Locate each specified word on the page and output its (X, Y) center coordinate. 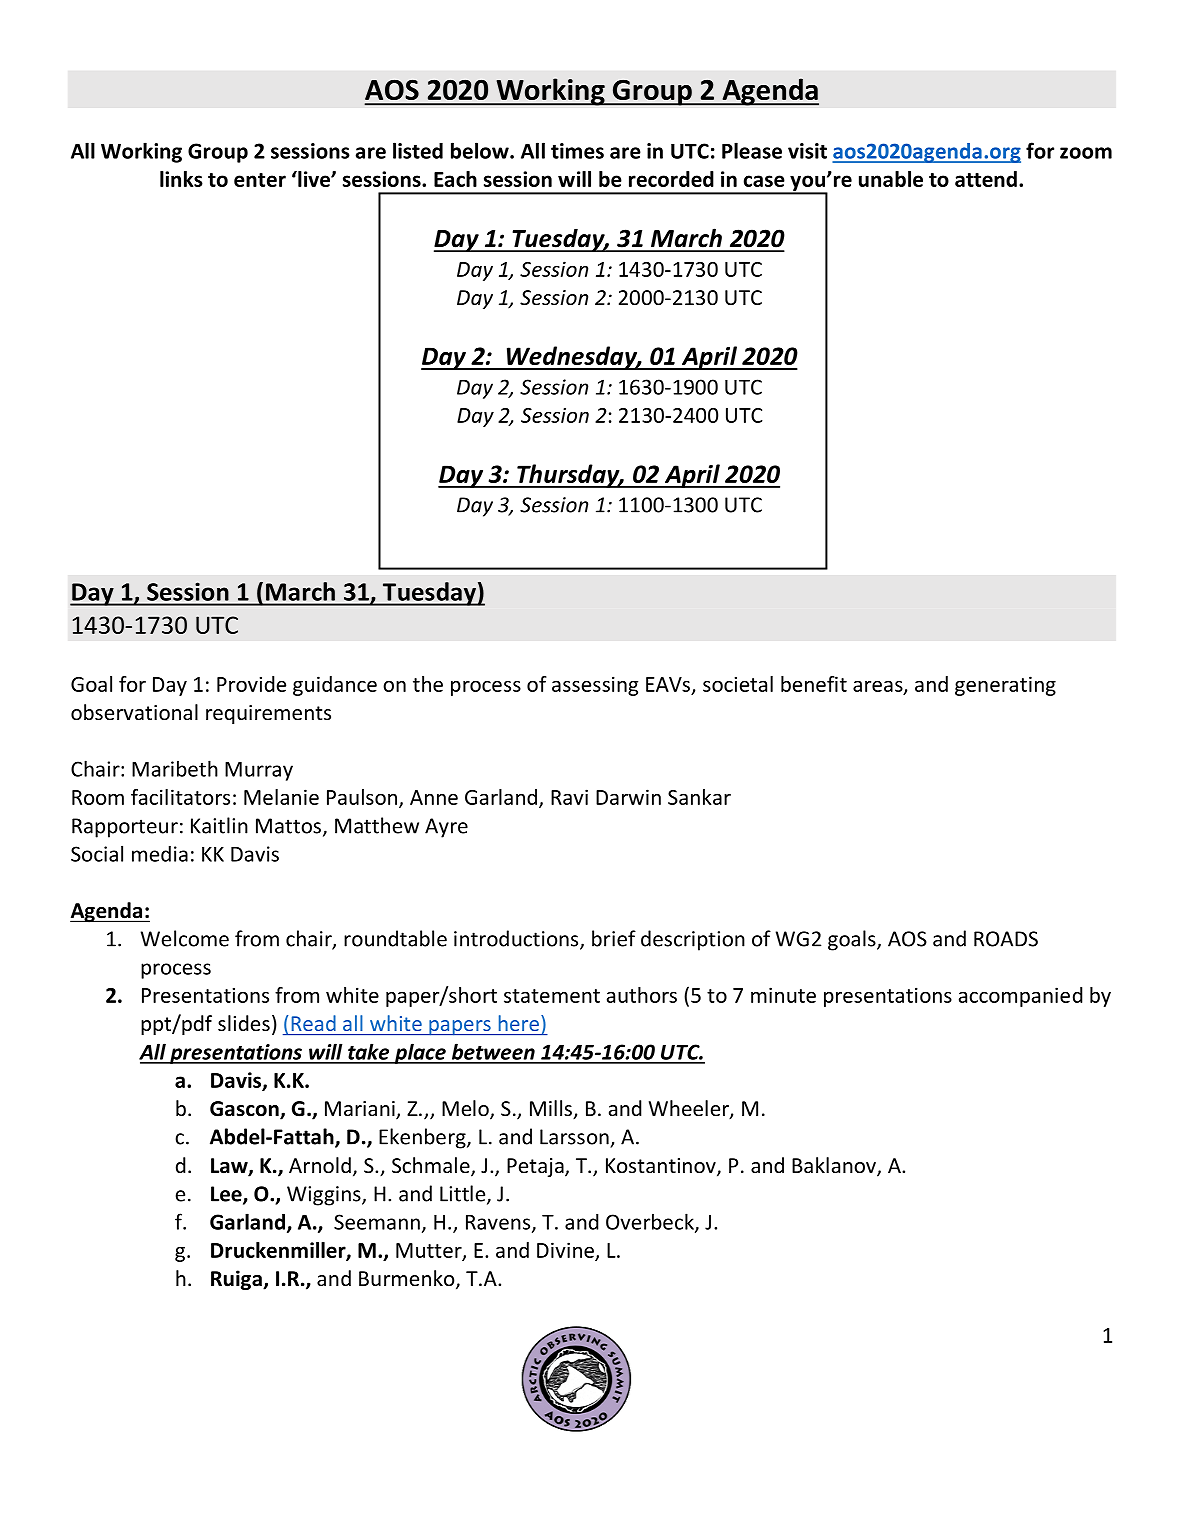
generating (1005, 686)
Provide (251, 684)
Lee (227, 1195)
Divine (565, 1250)
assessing (595, 686)
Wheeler (690, 1109)
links (181, 179)
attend (986, 179)
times (577, 151)
